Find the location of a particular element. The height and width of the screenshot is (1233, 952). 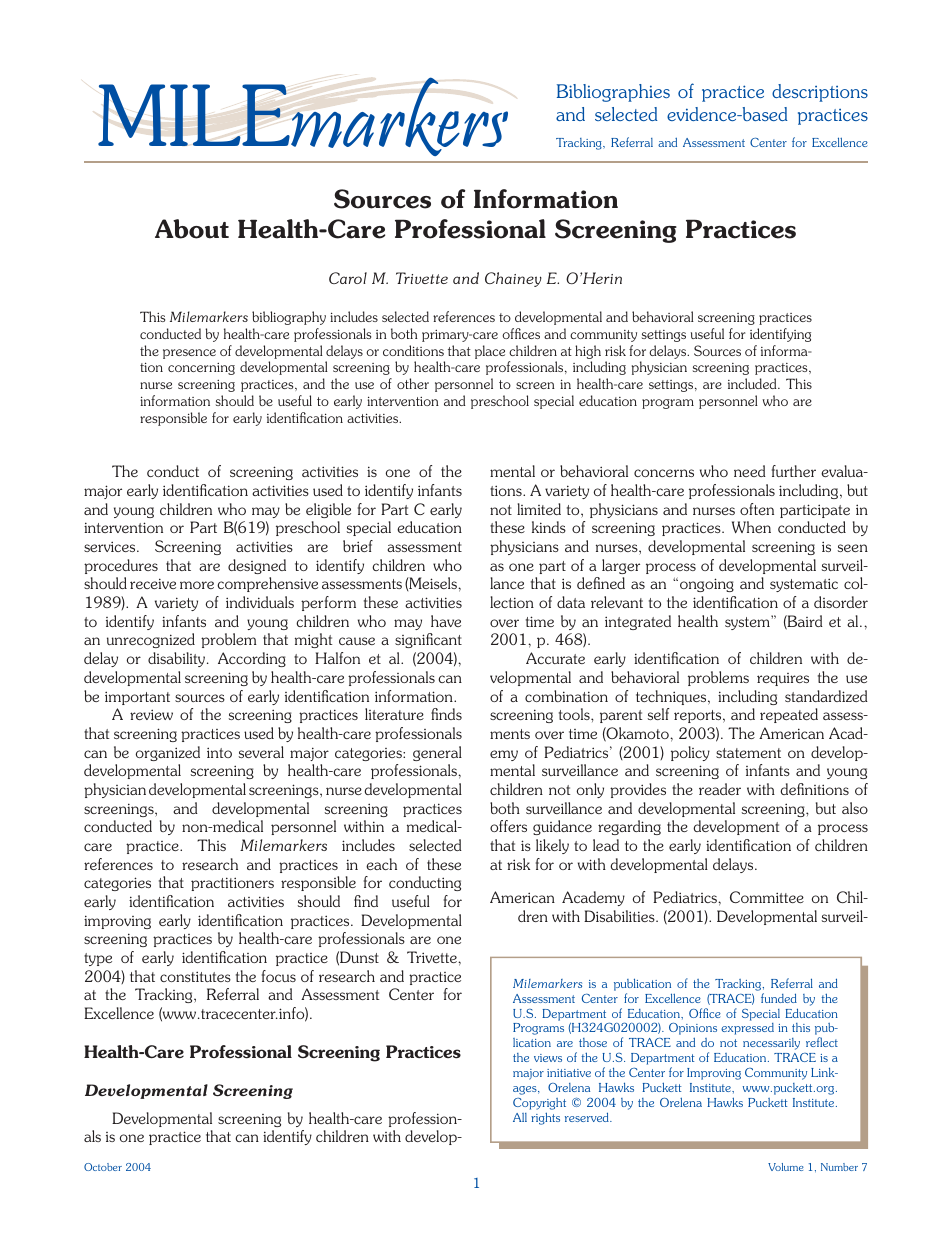

included is located at coordinates (753, 383).
